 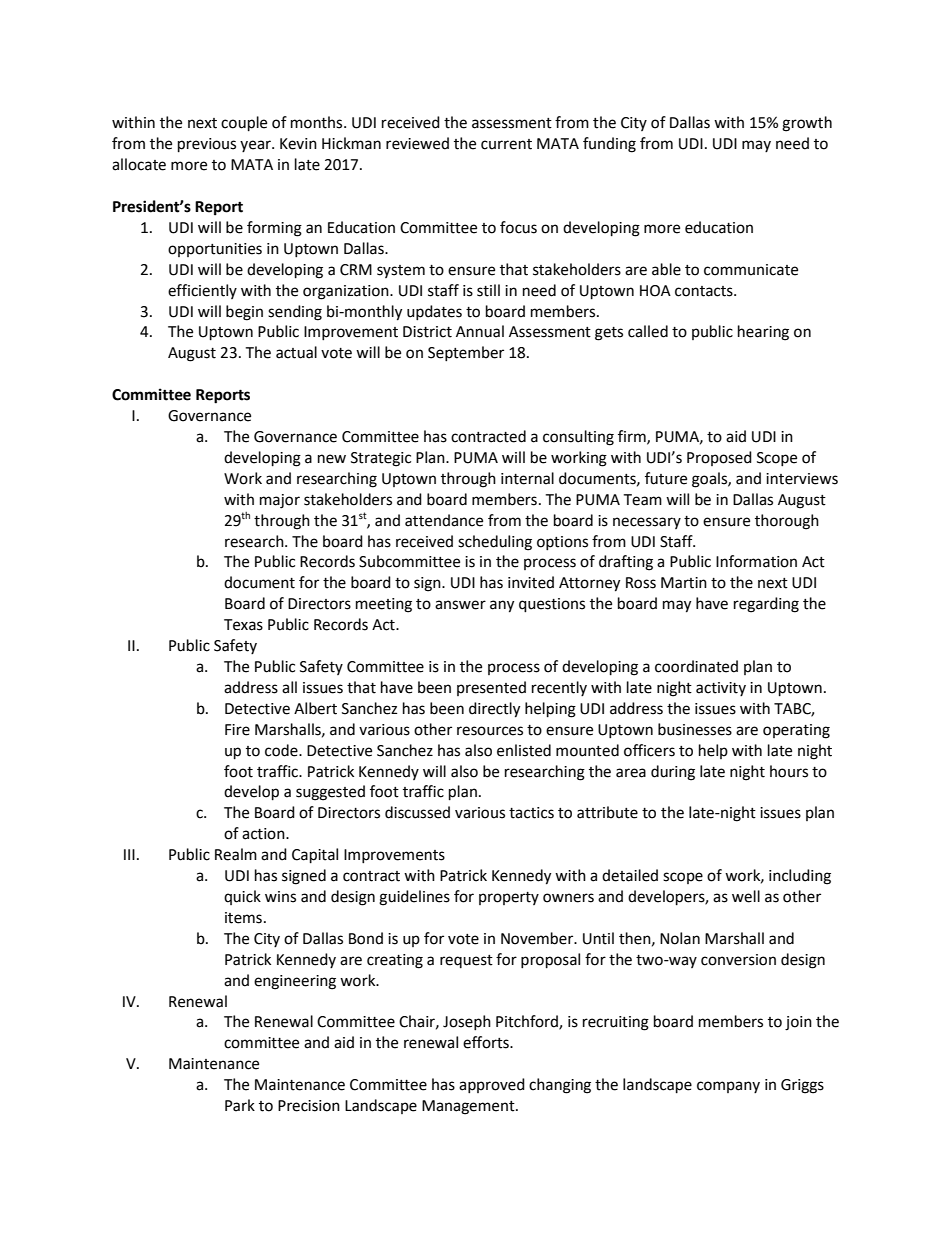 What do you see at coordinates (766, 605) in the screenshot?
I see `regarding` at bounding box center [766, 605].
